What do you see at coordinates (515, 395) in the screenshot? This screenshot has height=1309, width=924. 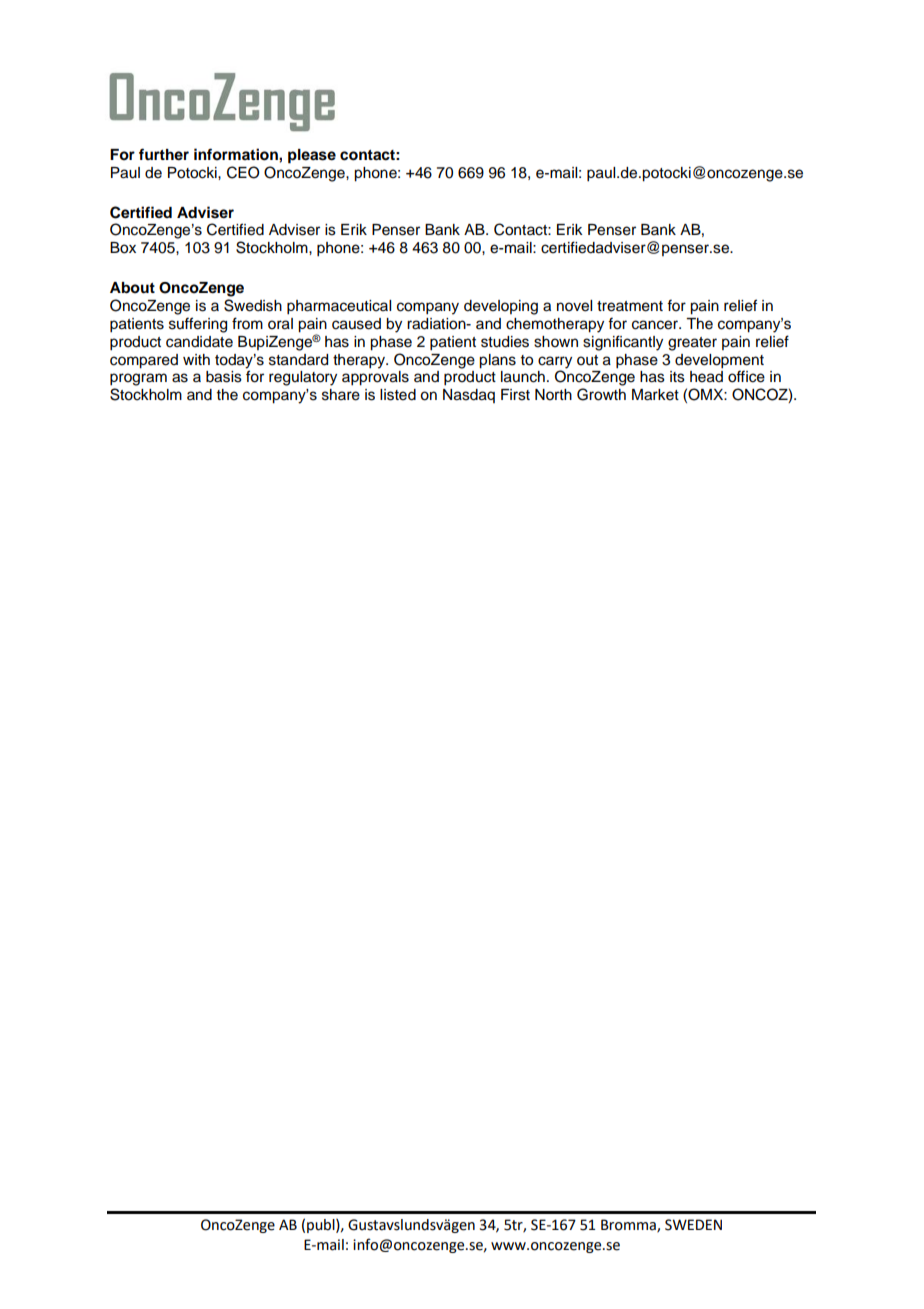 I see `First` at bounding box center [515, 395].
